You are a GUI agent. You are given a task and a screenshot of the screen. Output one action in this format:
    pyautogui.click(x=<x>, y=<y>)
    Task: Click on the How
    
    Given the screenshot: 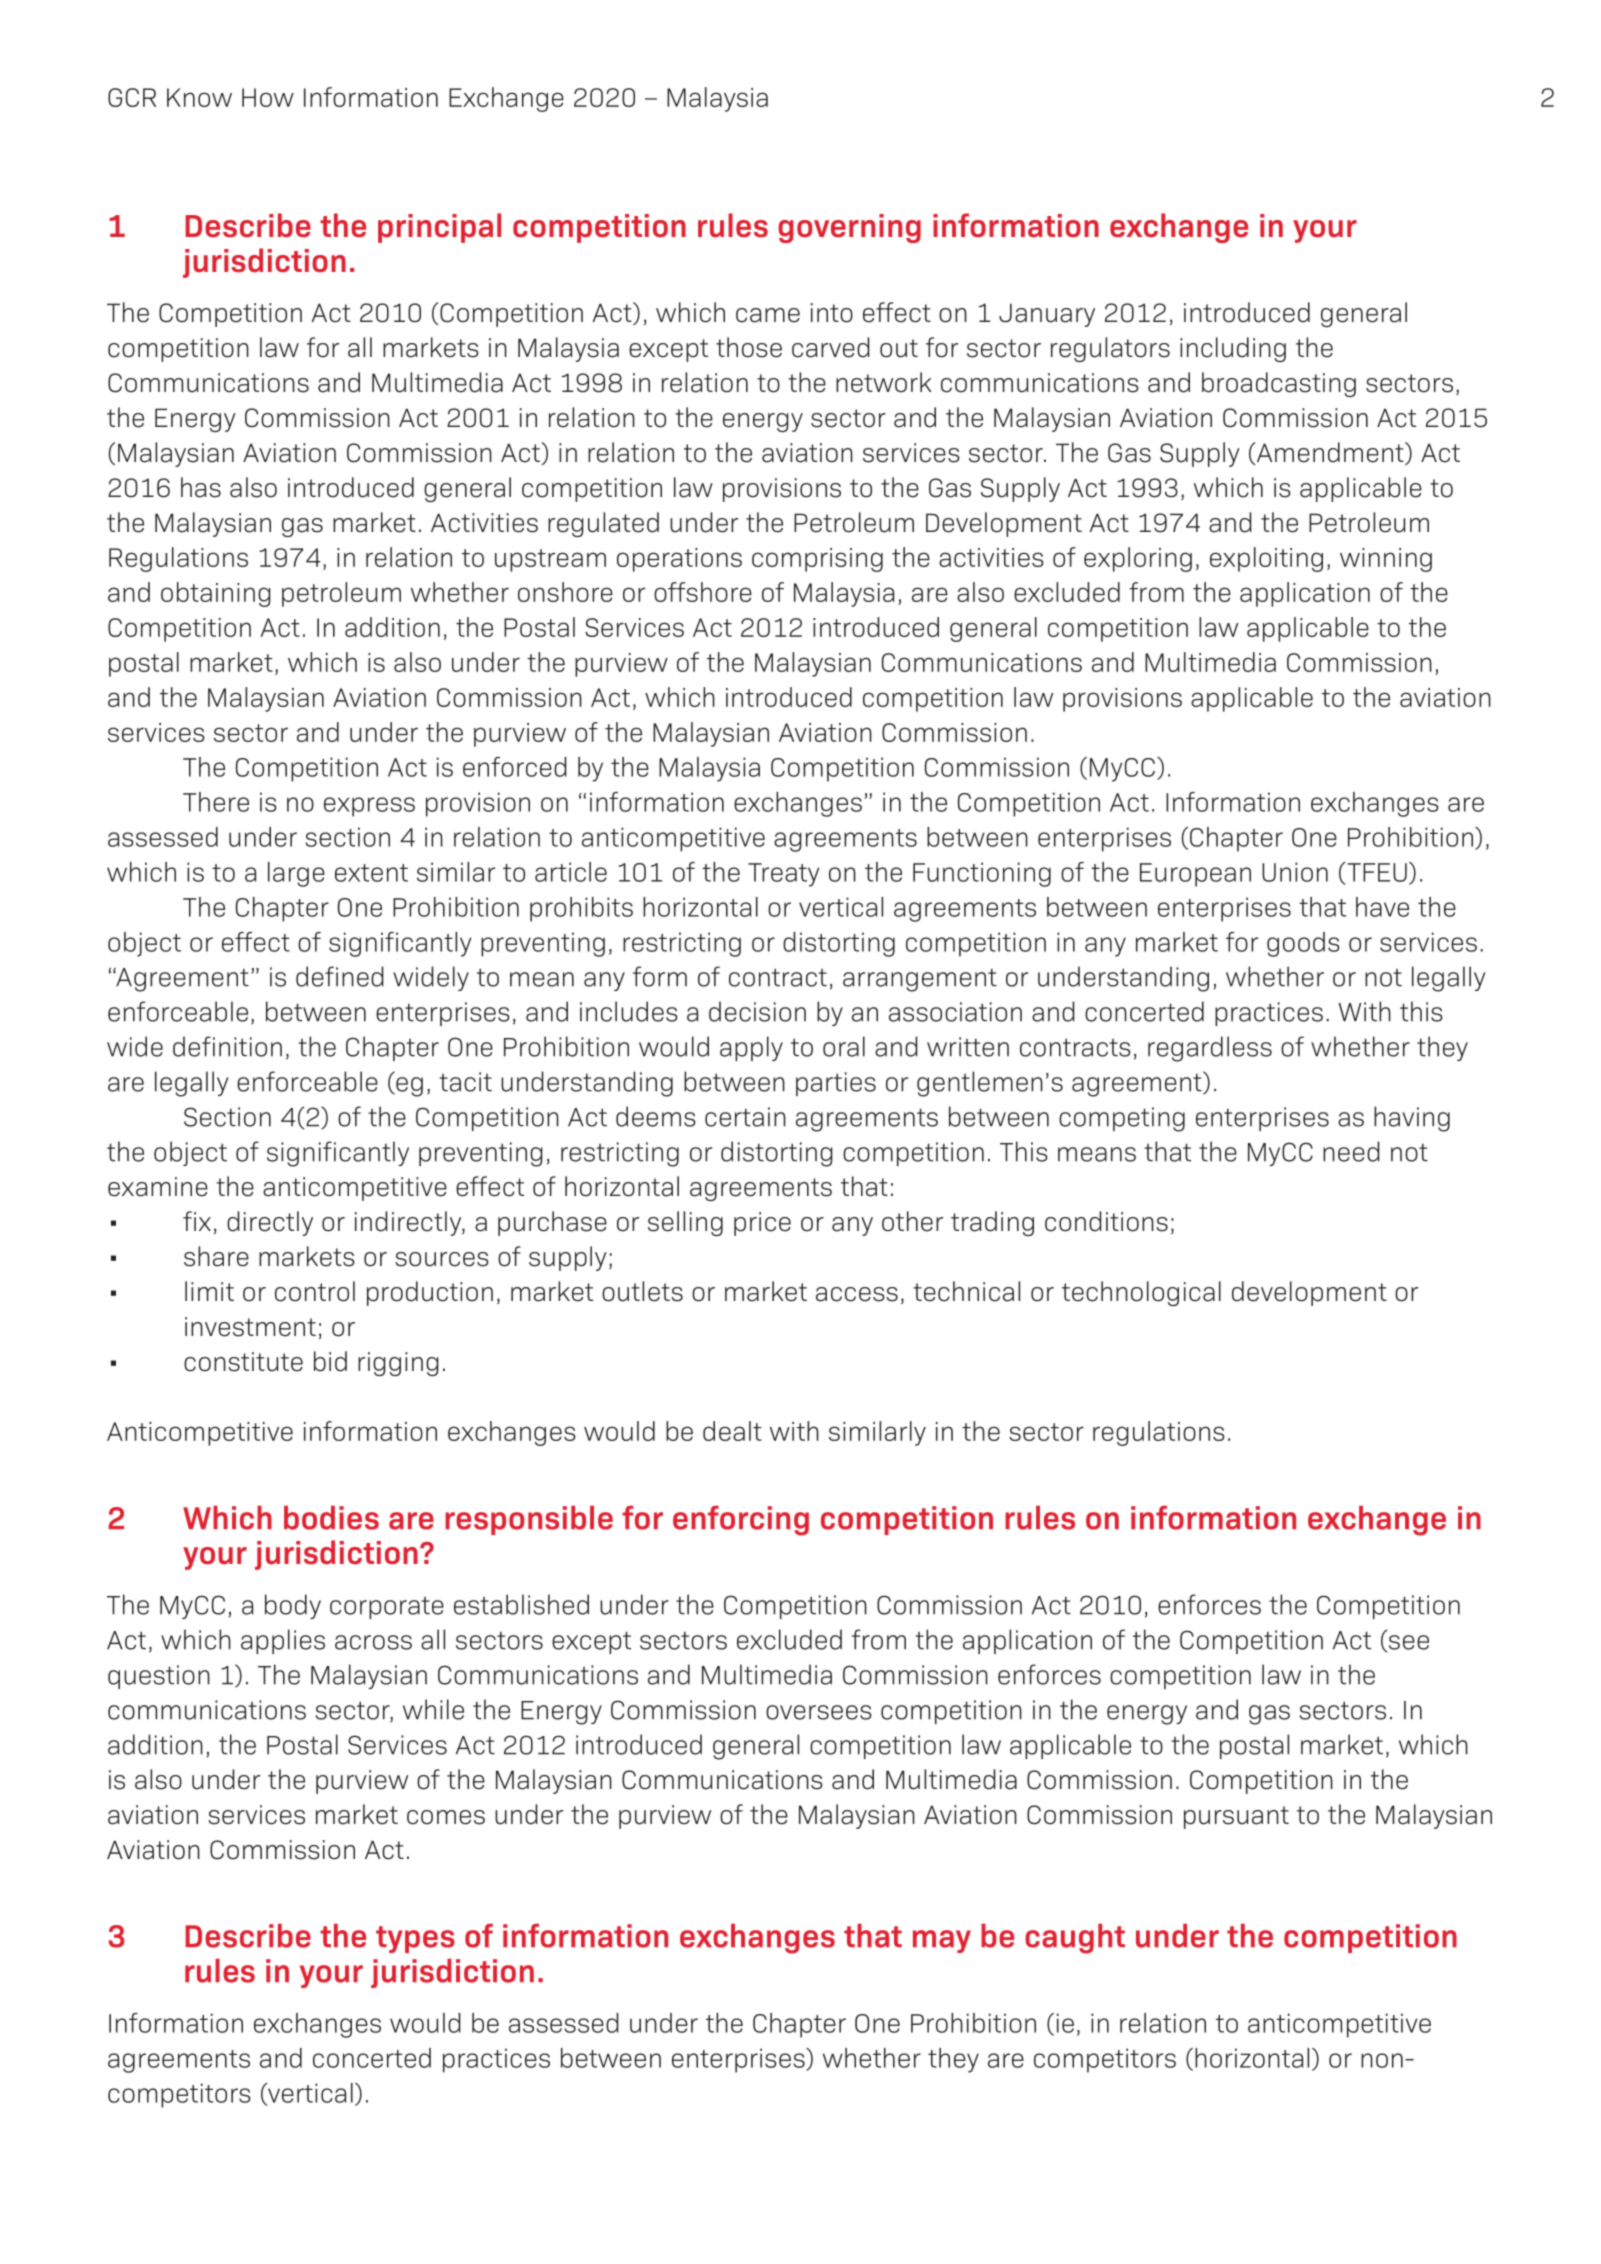 What is the action you would take?
    pyautogui.click(x=268, y=97)
